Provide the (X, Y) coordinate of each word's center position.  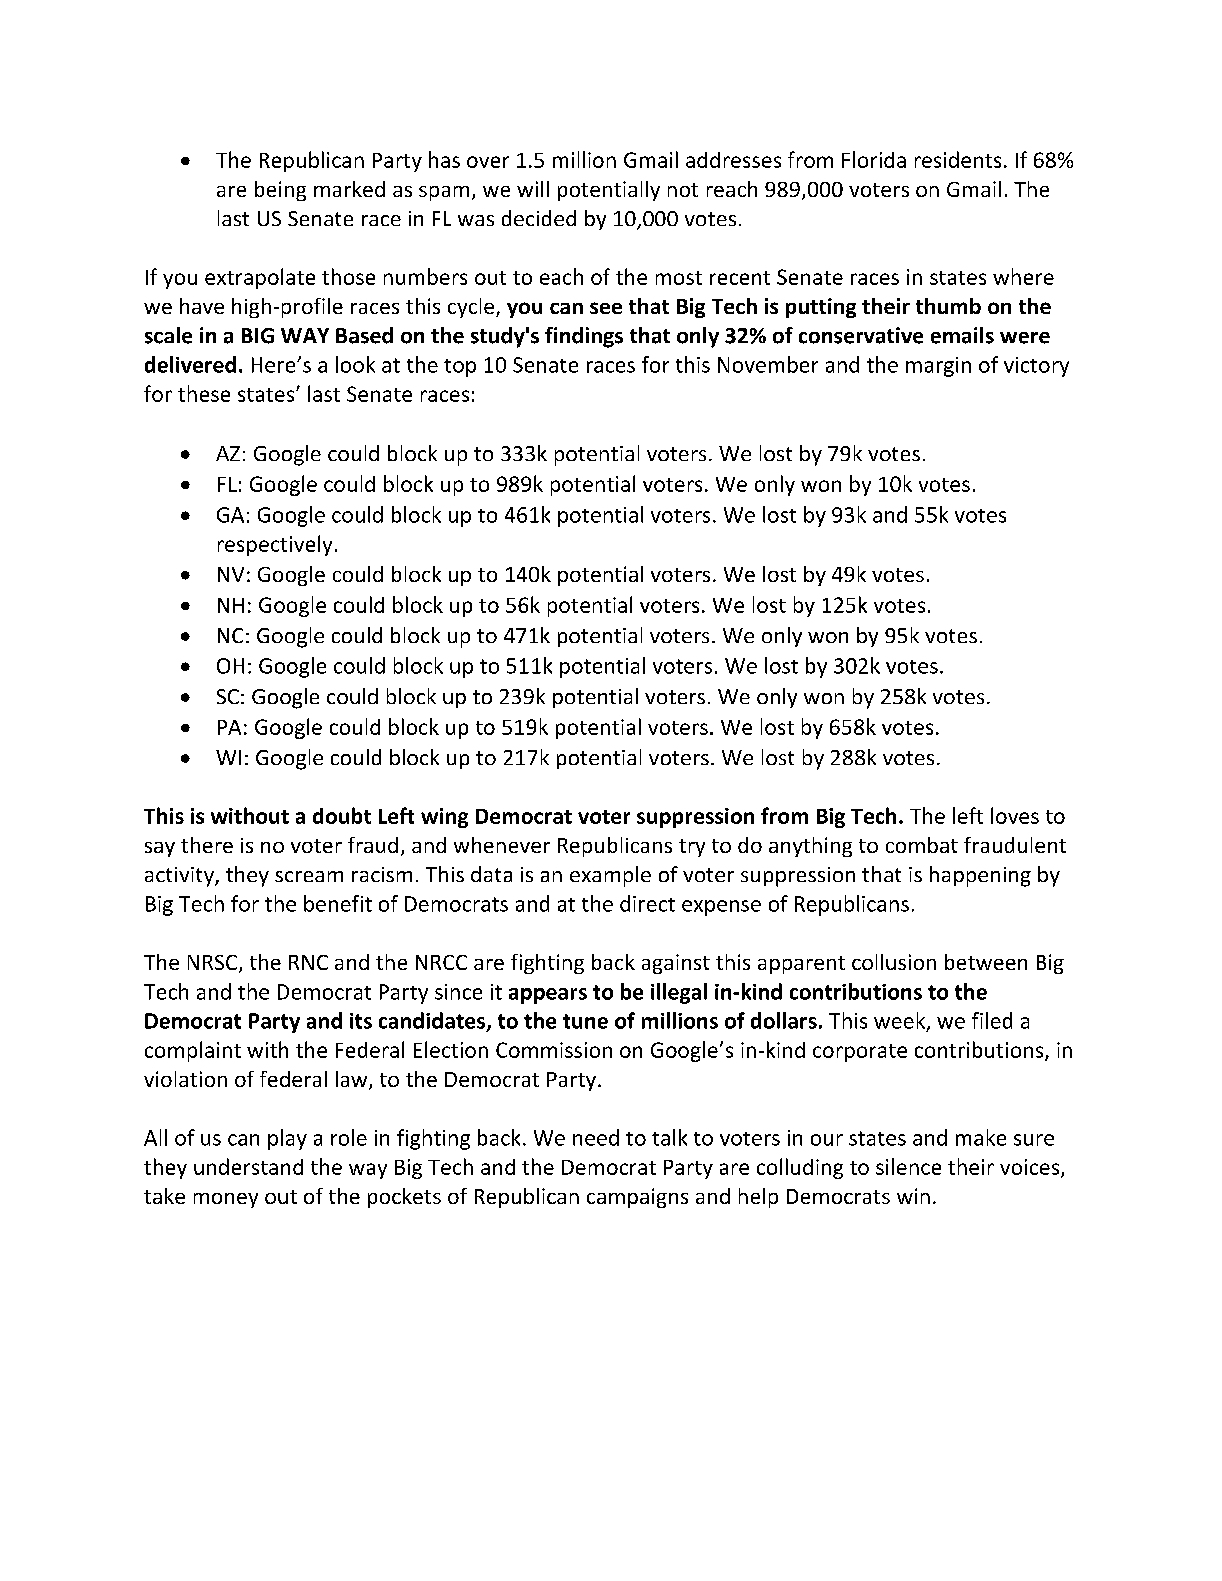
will (533, 189)
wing (444, 818)
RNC (308, 962)
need (596, 1137)
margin (938, 367)
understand (248, 1166)
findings (584, 337)
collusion (894, 962)
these (204, 393)
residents (958, 159)
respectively (275, 545)
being (280, 191)
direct (647, 903)
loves (1015, 815)
